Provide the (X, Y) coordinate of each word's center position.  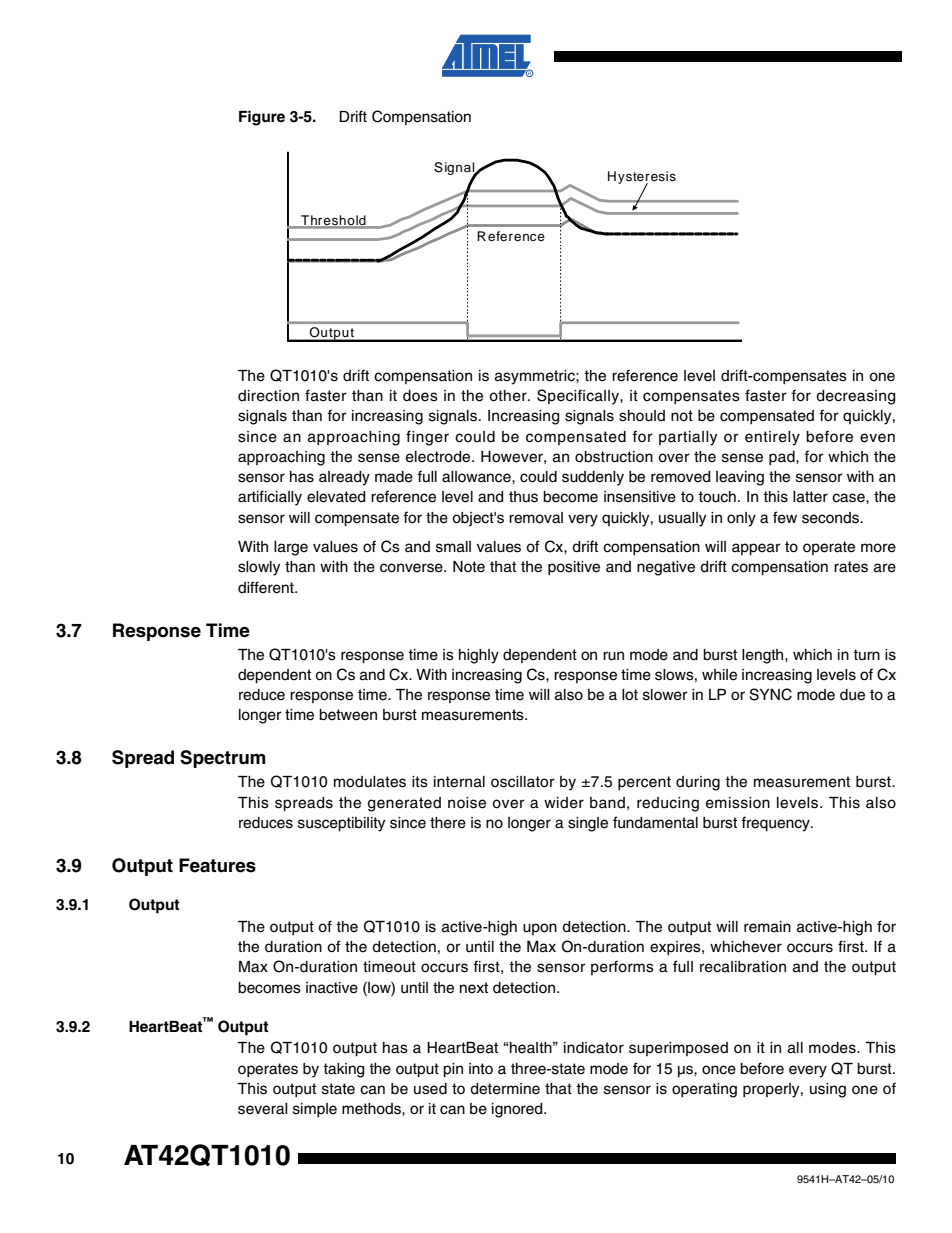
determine (505, 1089)
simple (315, 1110)
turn (866, 655)
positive (574, 568)
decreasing (855, 397)
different (267, 587)
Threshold (333, 221)
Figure (262, 118)
